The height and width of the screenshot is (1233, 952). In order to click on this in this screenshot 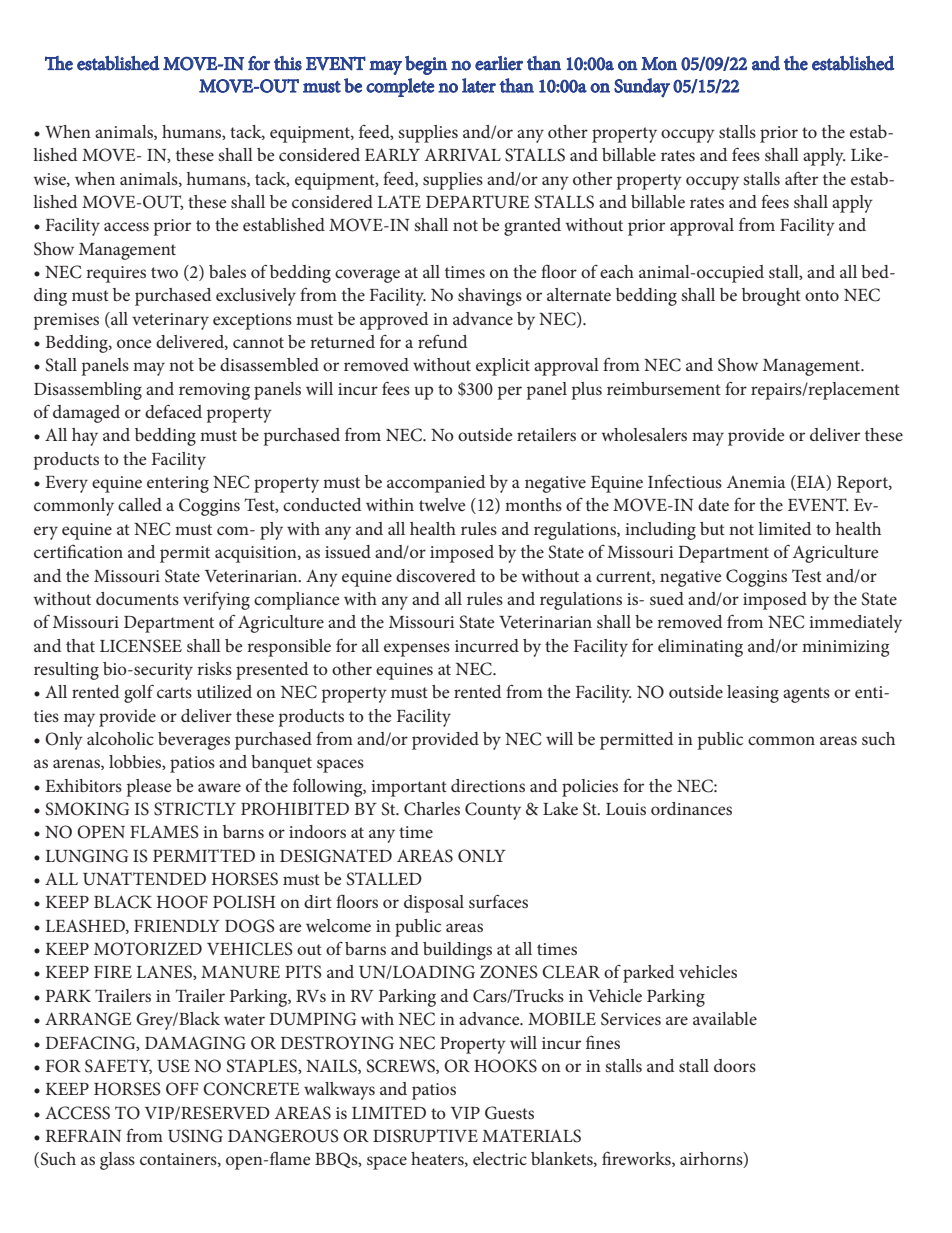, I will do `click(288, 63)`.
